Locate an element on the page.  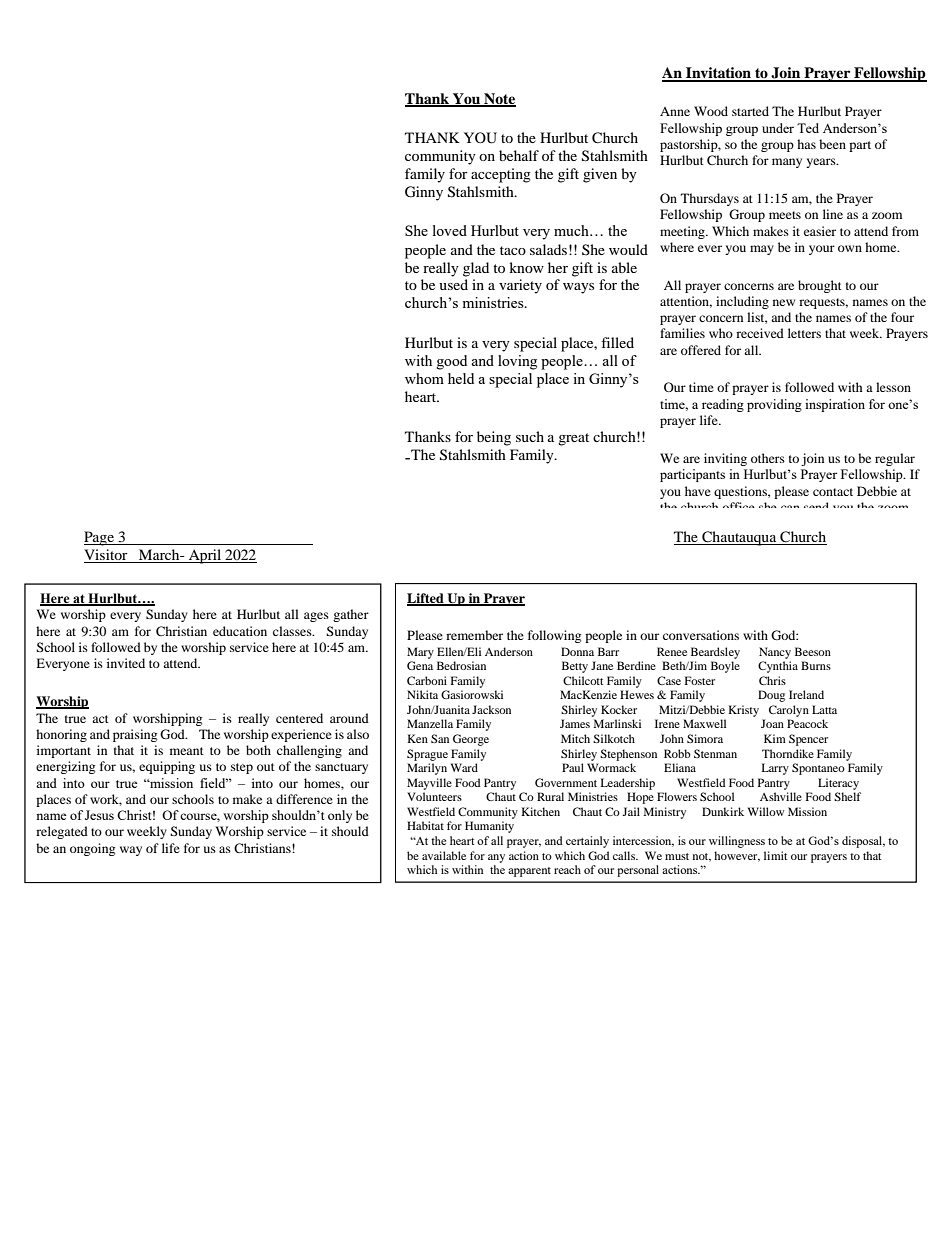
Burns is located at coordinates (816, 665).
